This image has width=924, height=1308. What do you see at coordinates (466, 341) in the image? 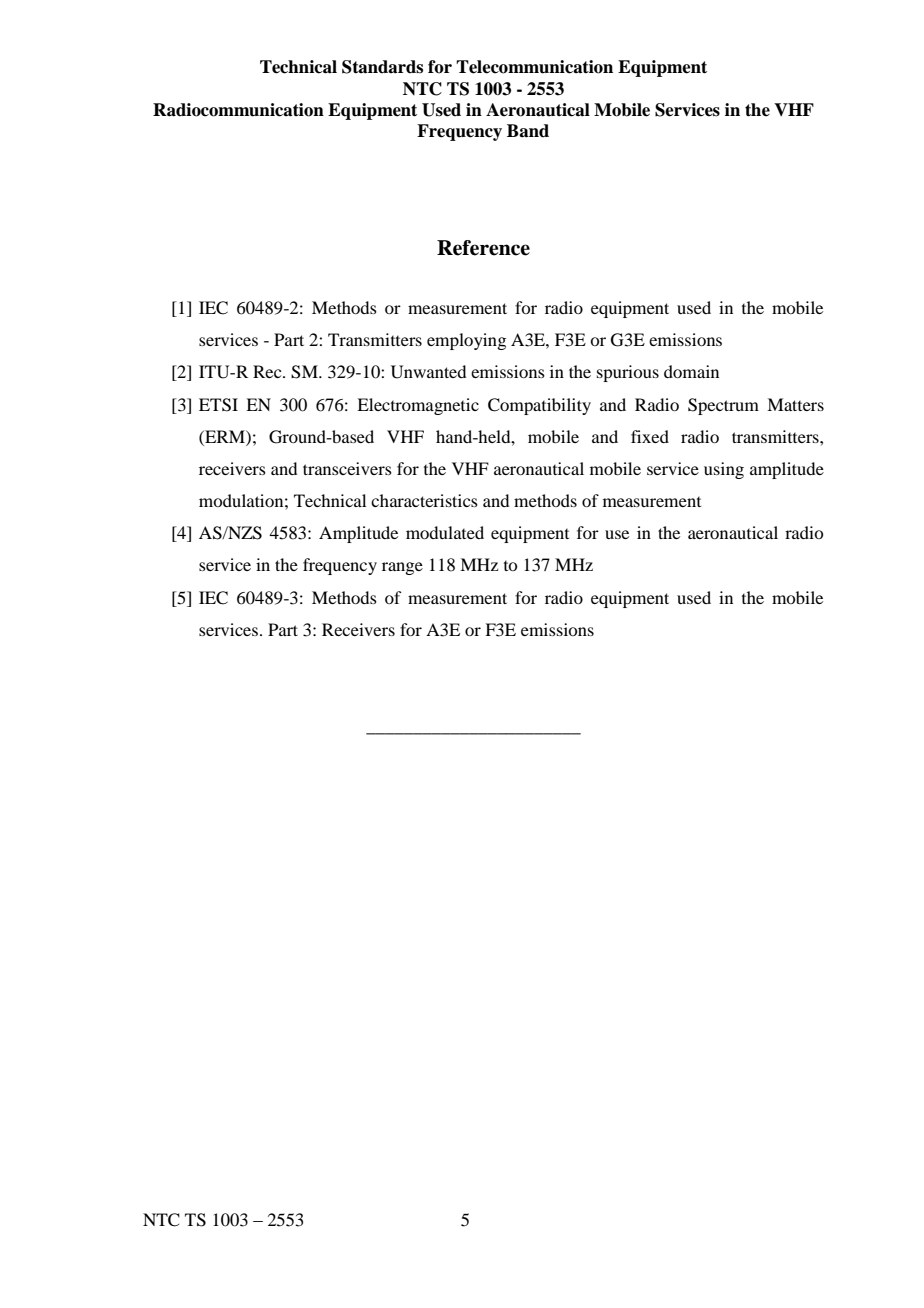
I see `employing` at bounding box center [466, 341].
